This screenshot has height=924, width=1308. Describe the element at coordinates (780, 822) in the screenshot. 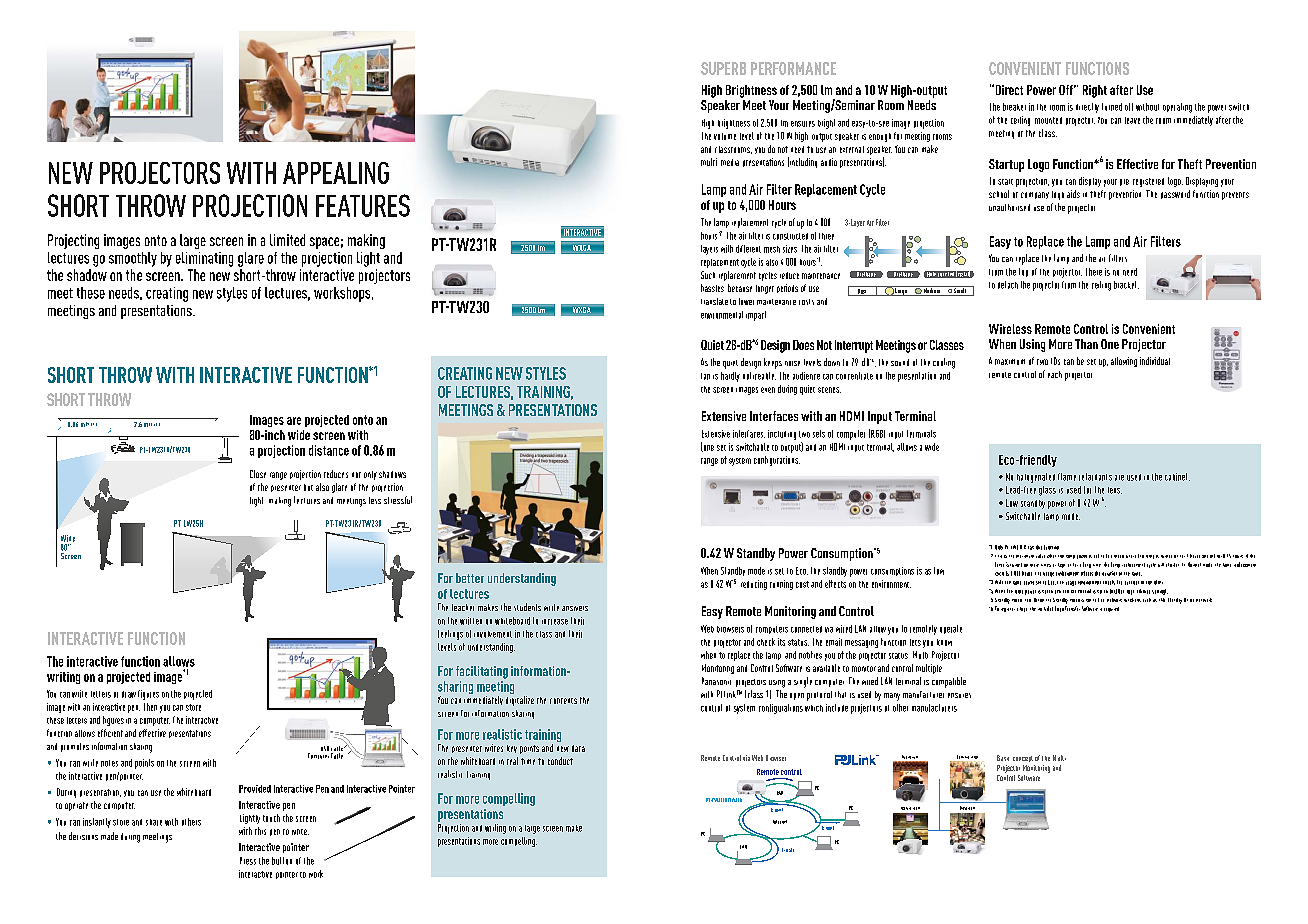

I see `Internet` at that location.
